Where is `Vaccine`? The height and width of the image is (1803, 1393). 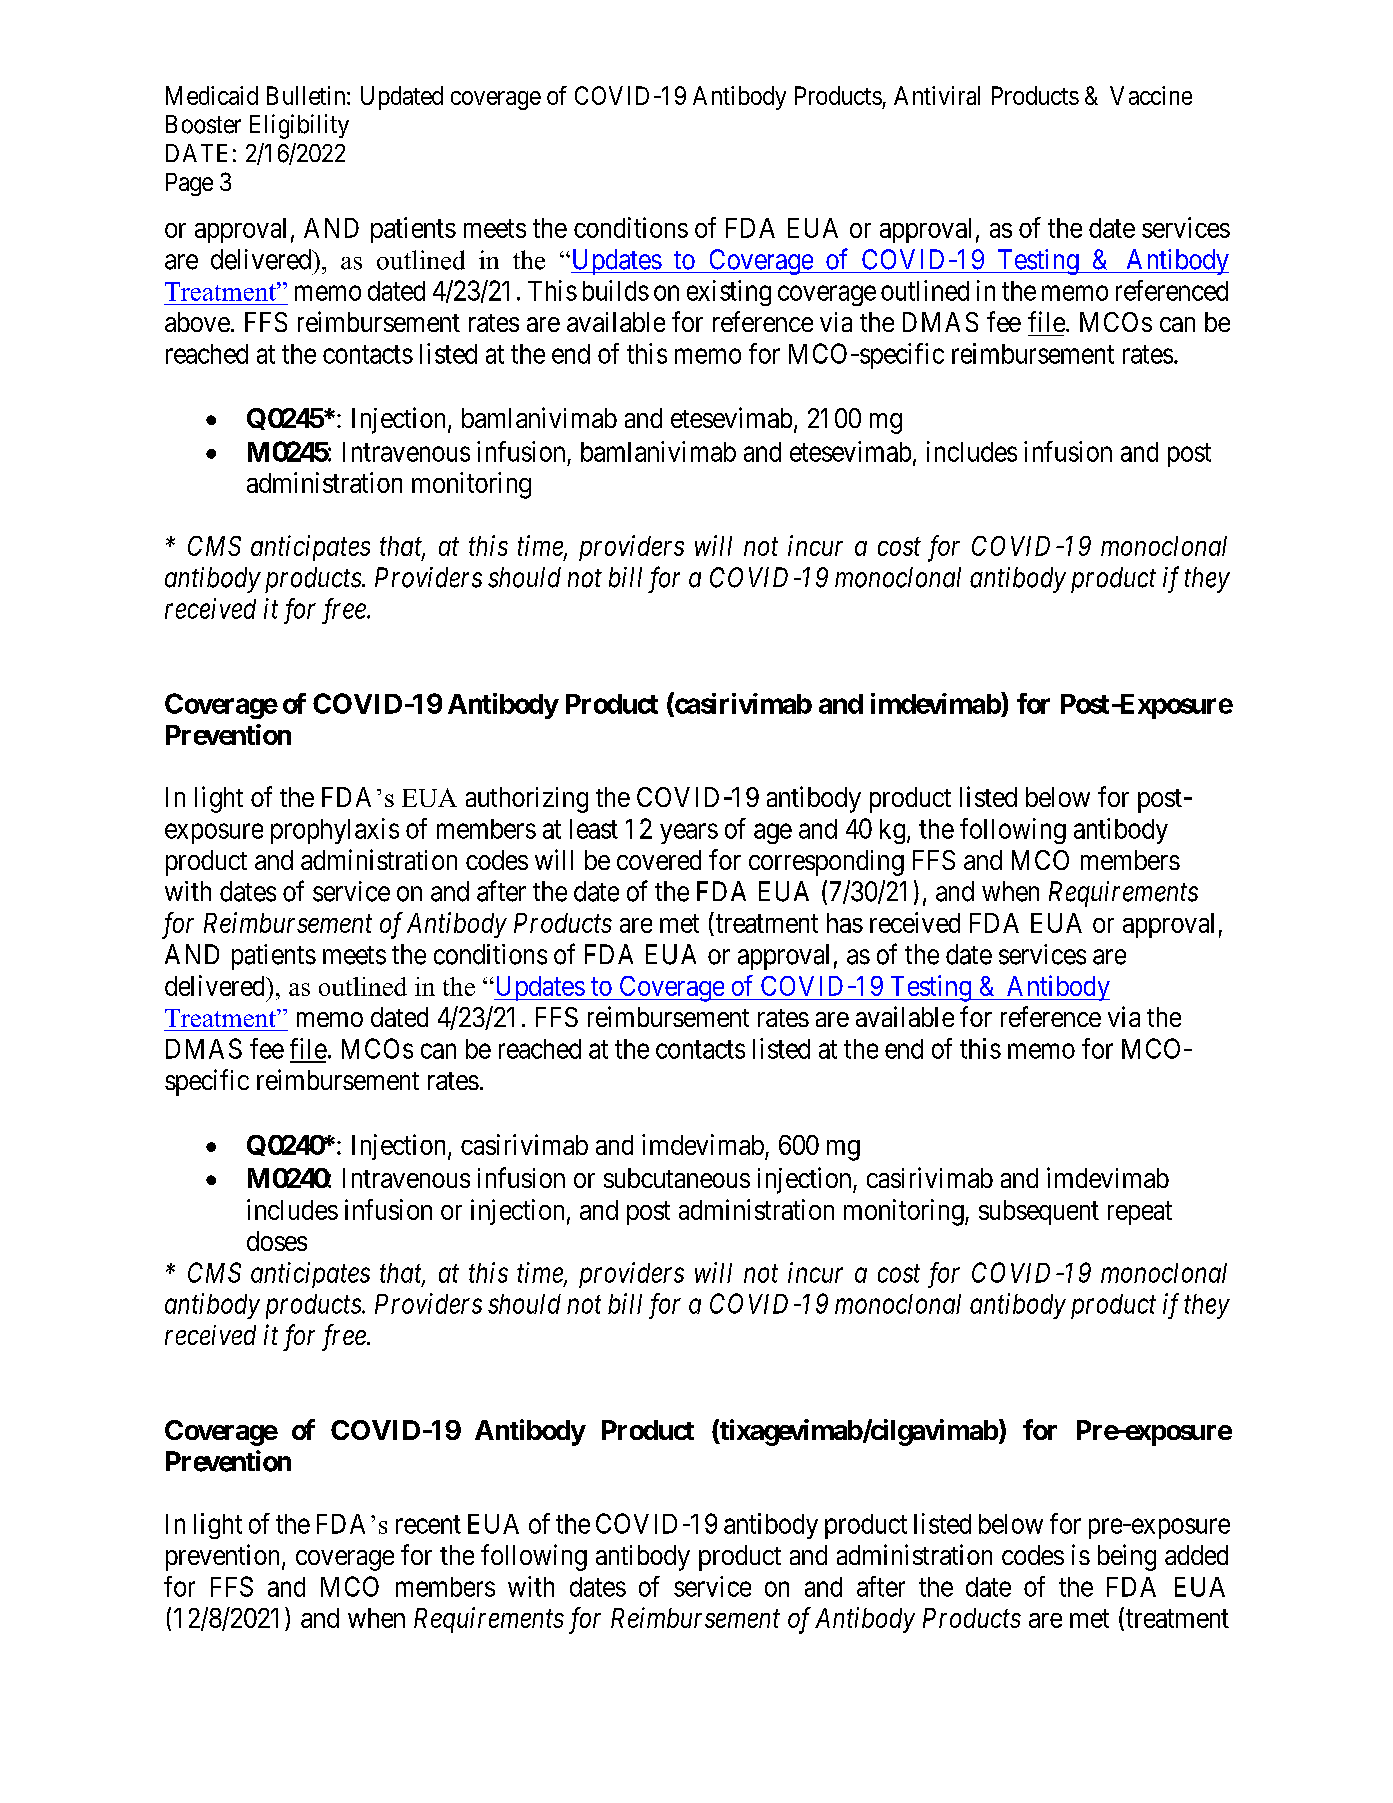
Vaccine is located at coordinates (1151, 95).
